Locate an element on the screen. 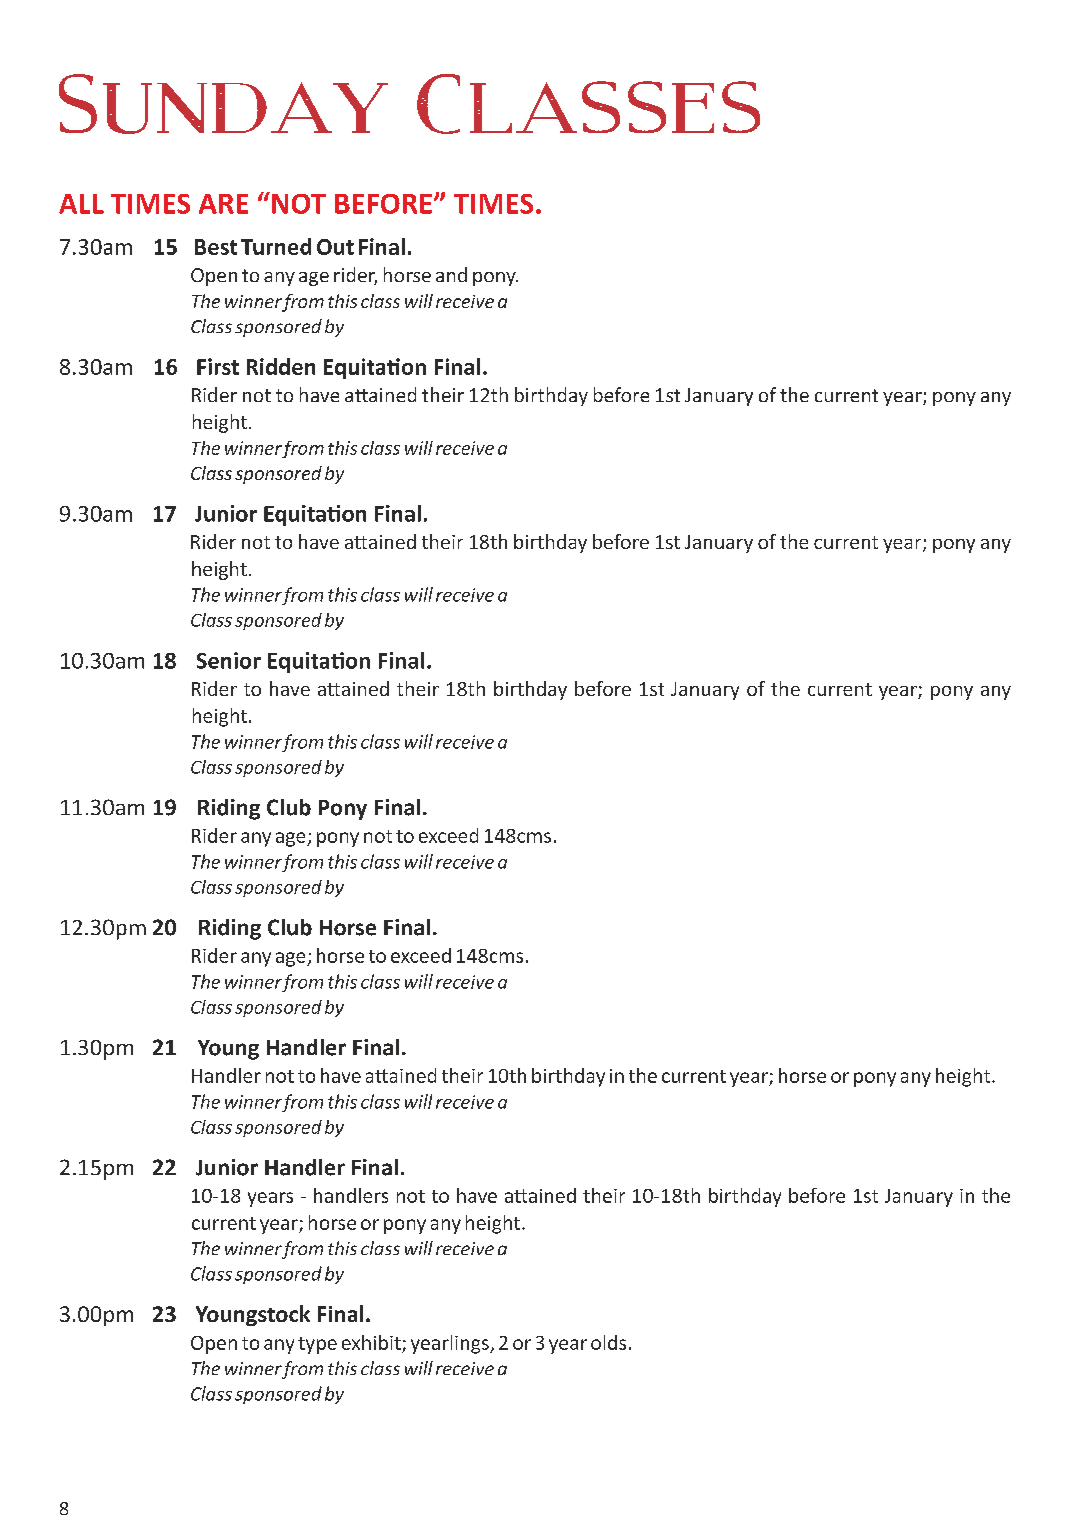  type is located at coordinates (317, 1345).
